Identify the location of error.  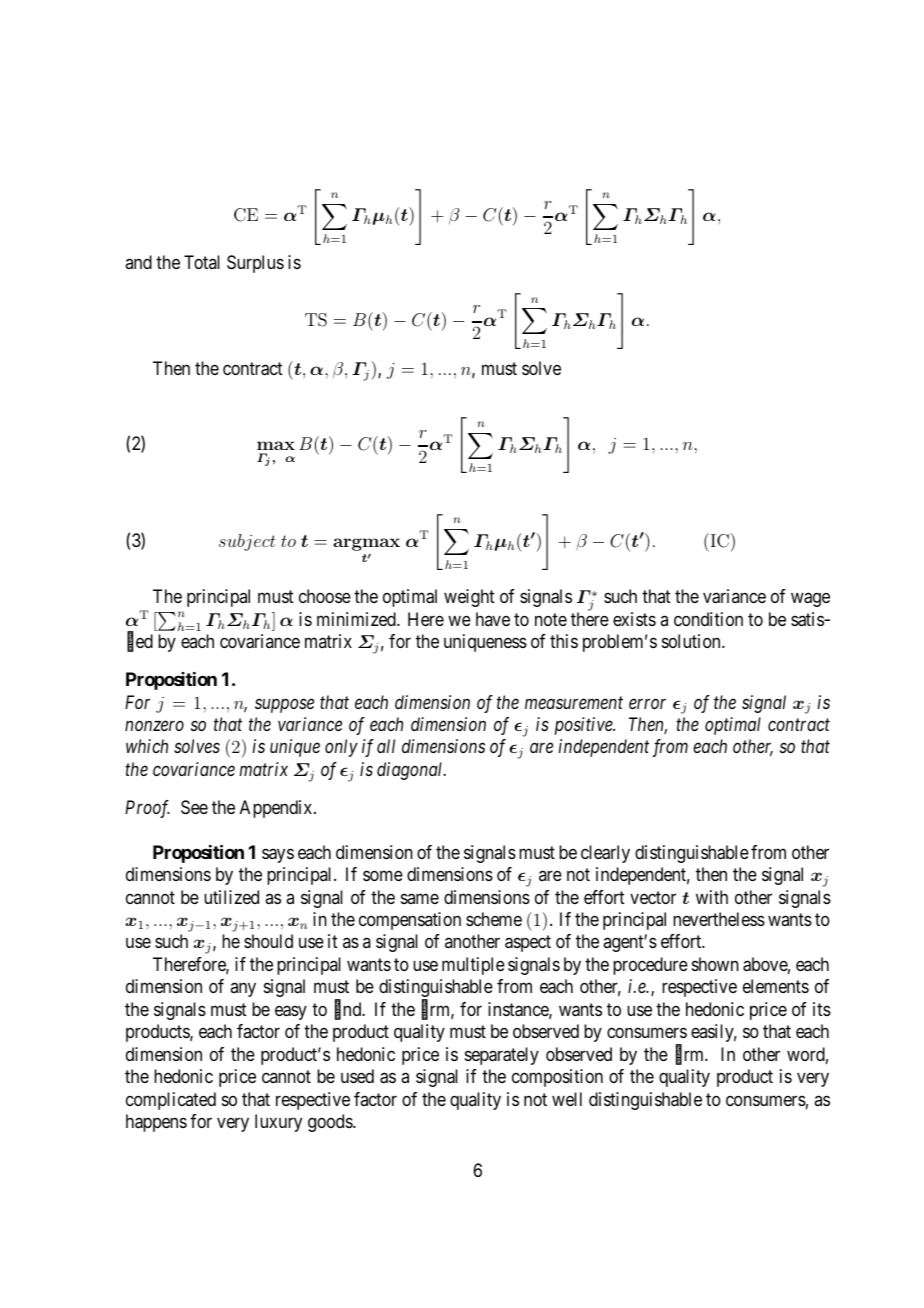
(647, 703).
